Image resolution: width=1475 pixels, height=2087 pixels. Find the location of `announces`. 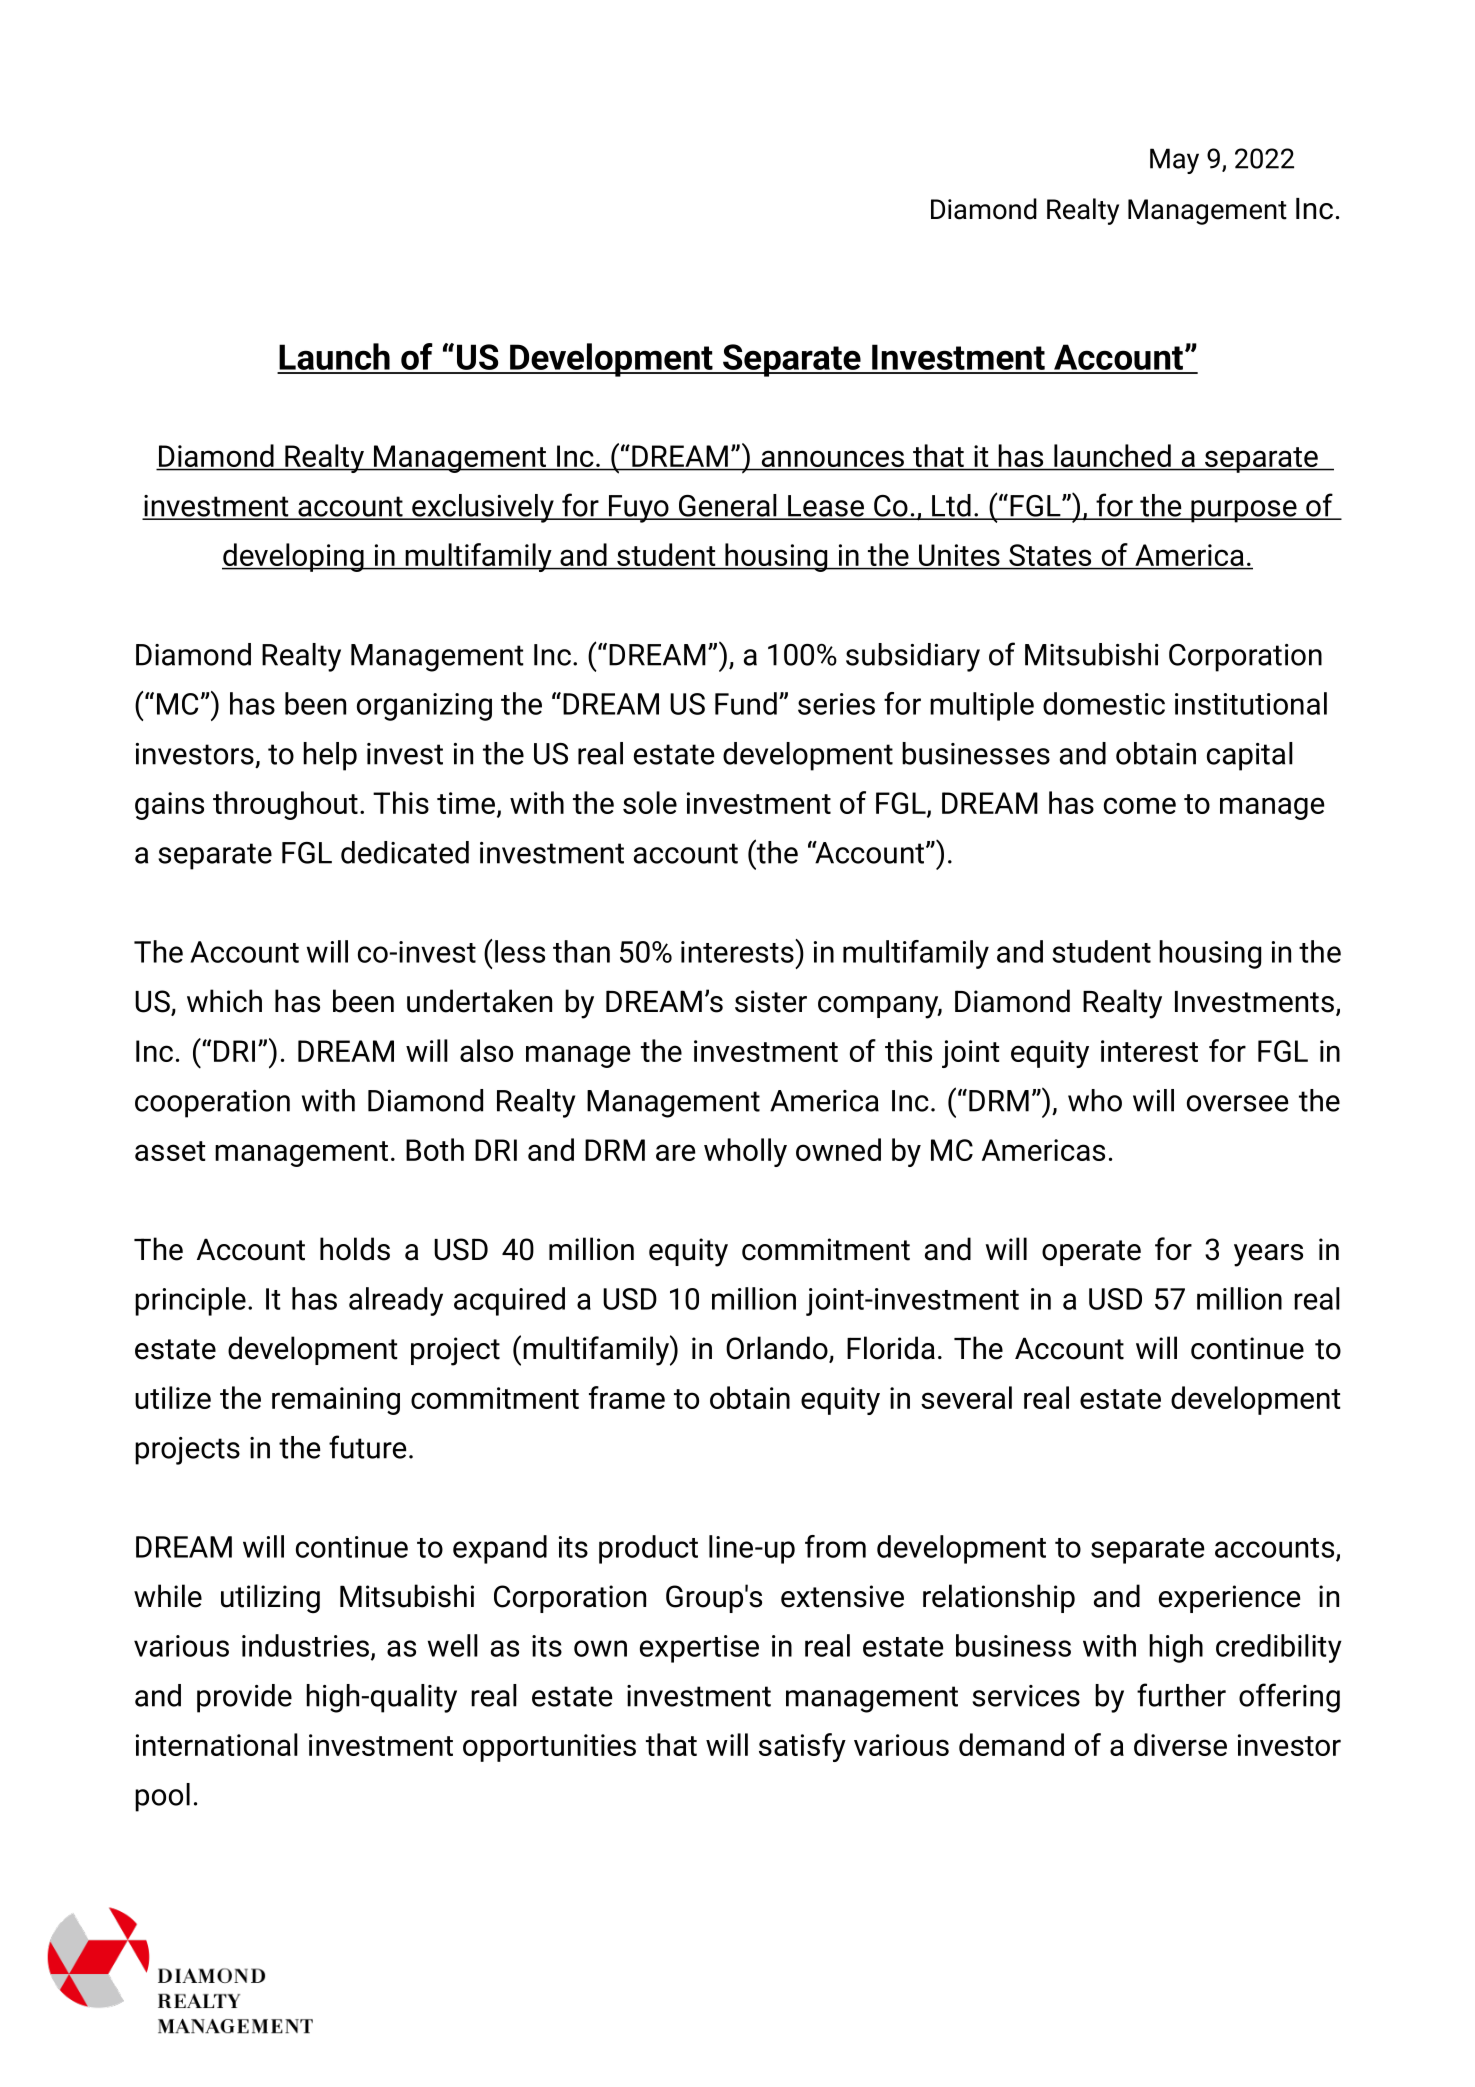

announces is located at coordinates (833, 459).
